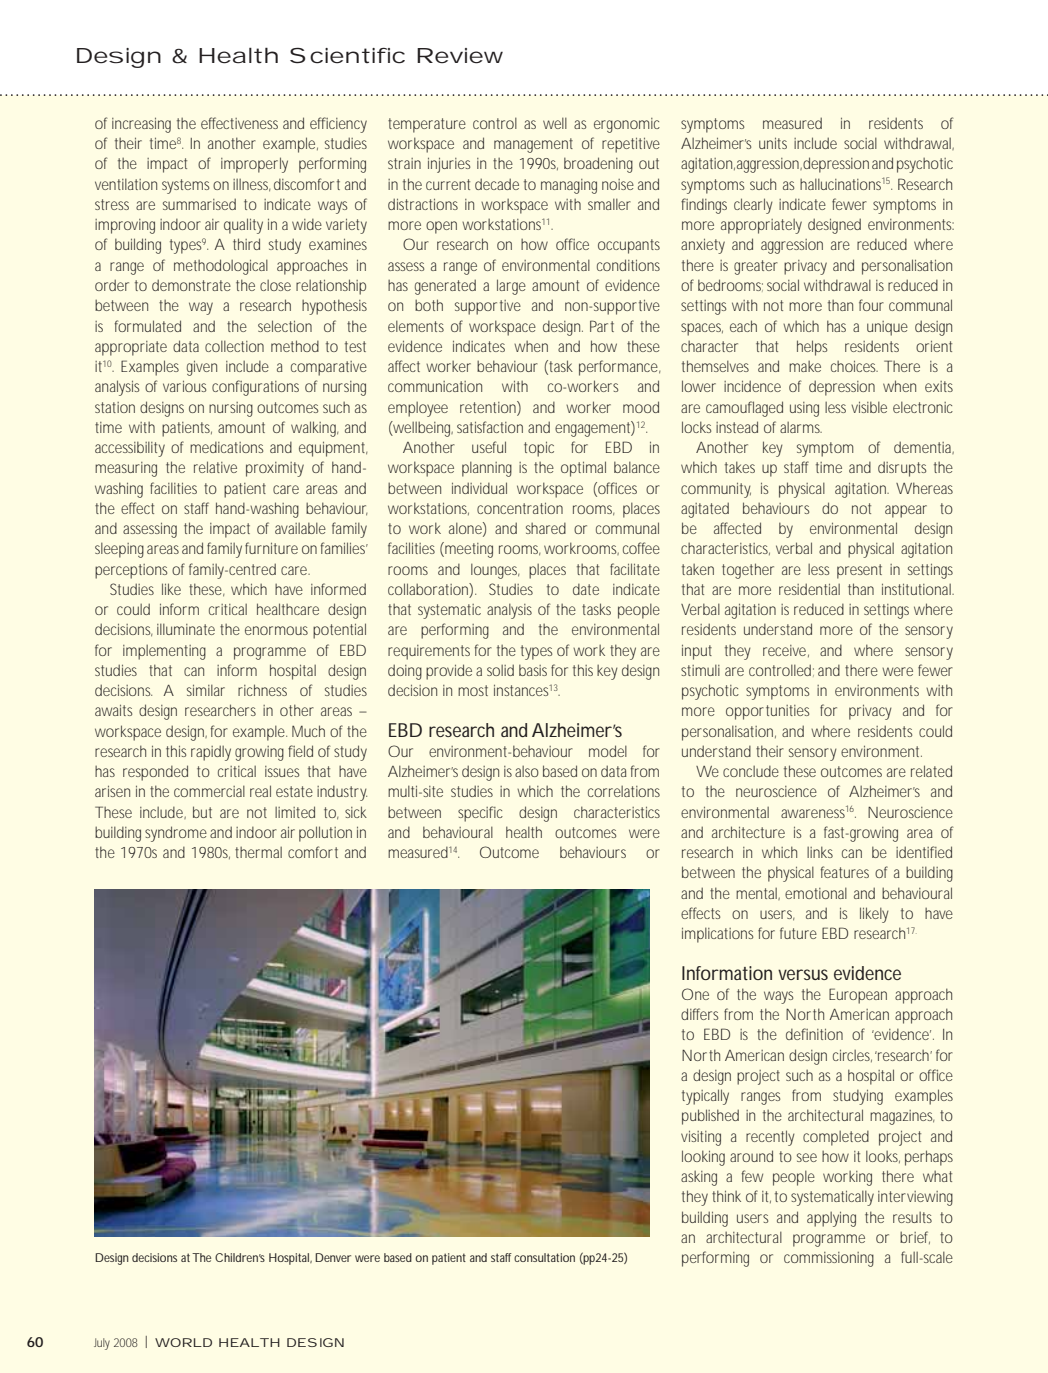  Describe the element at coordinates (801, 427) in the screenshot. I see `alarms` at that location.
